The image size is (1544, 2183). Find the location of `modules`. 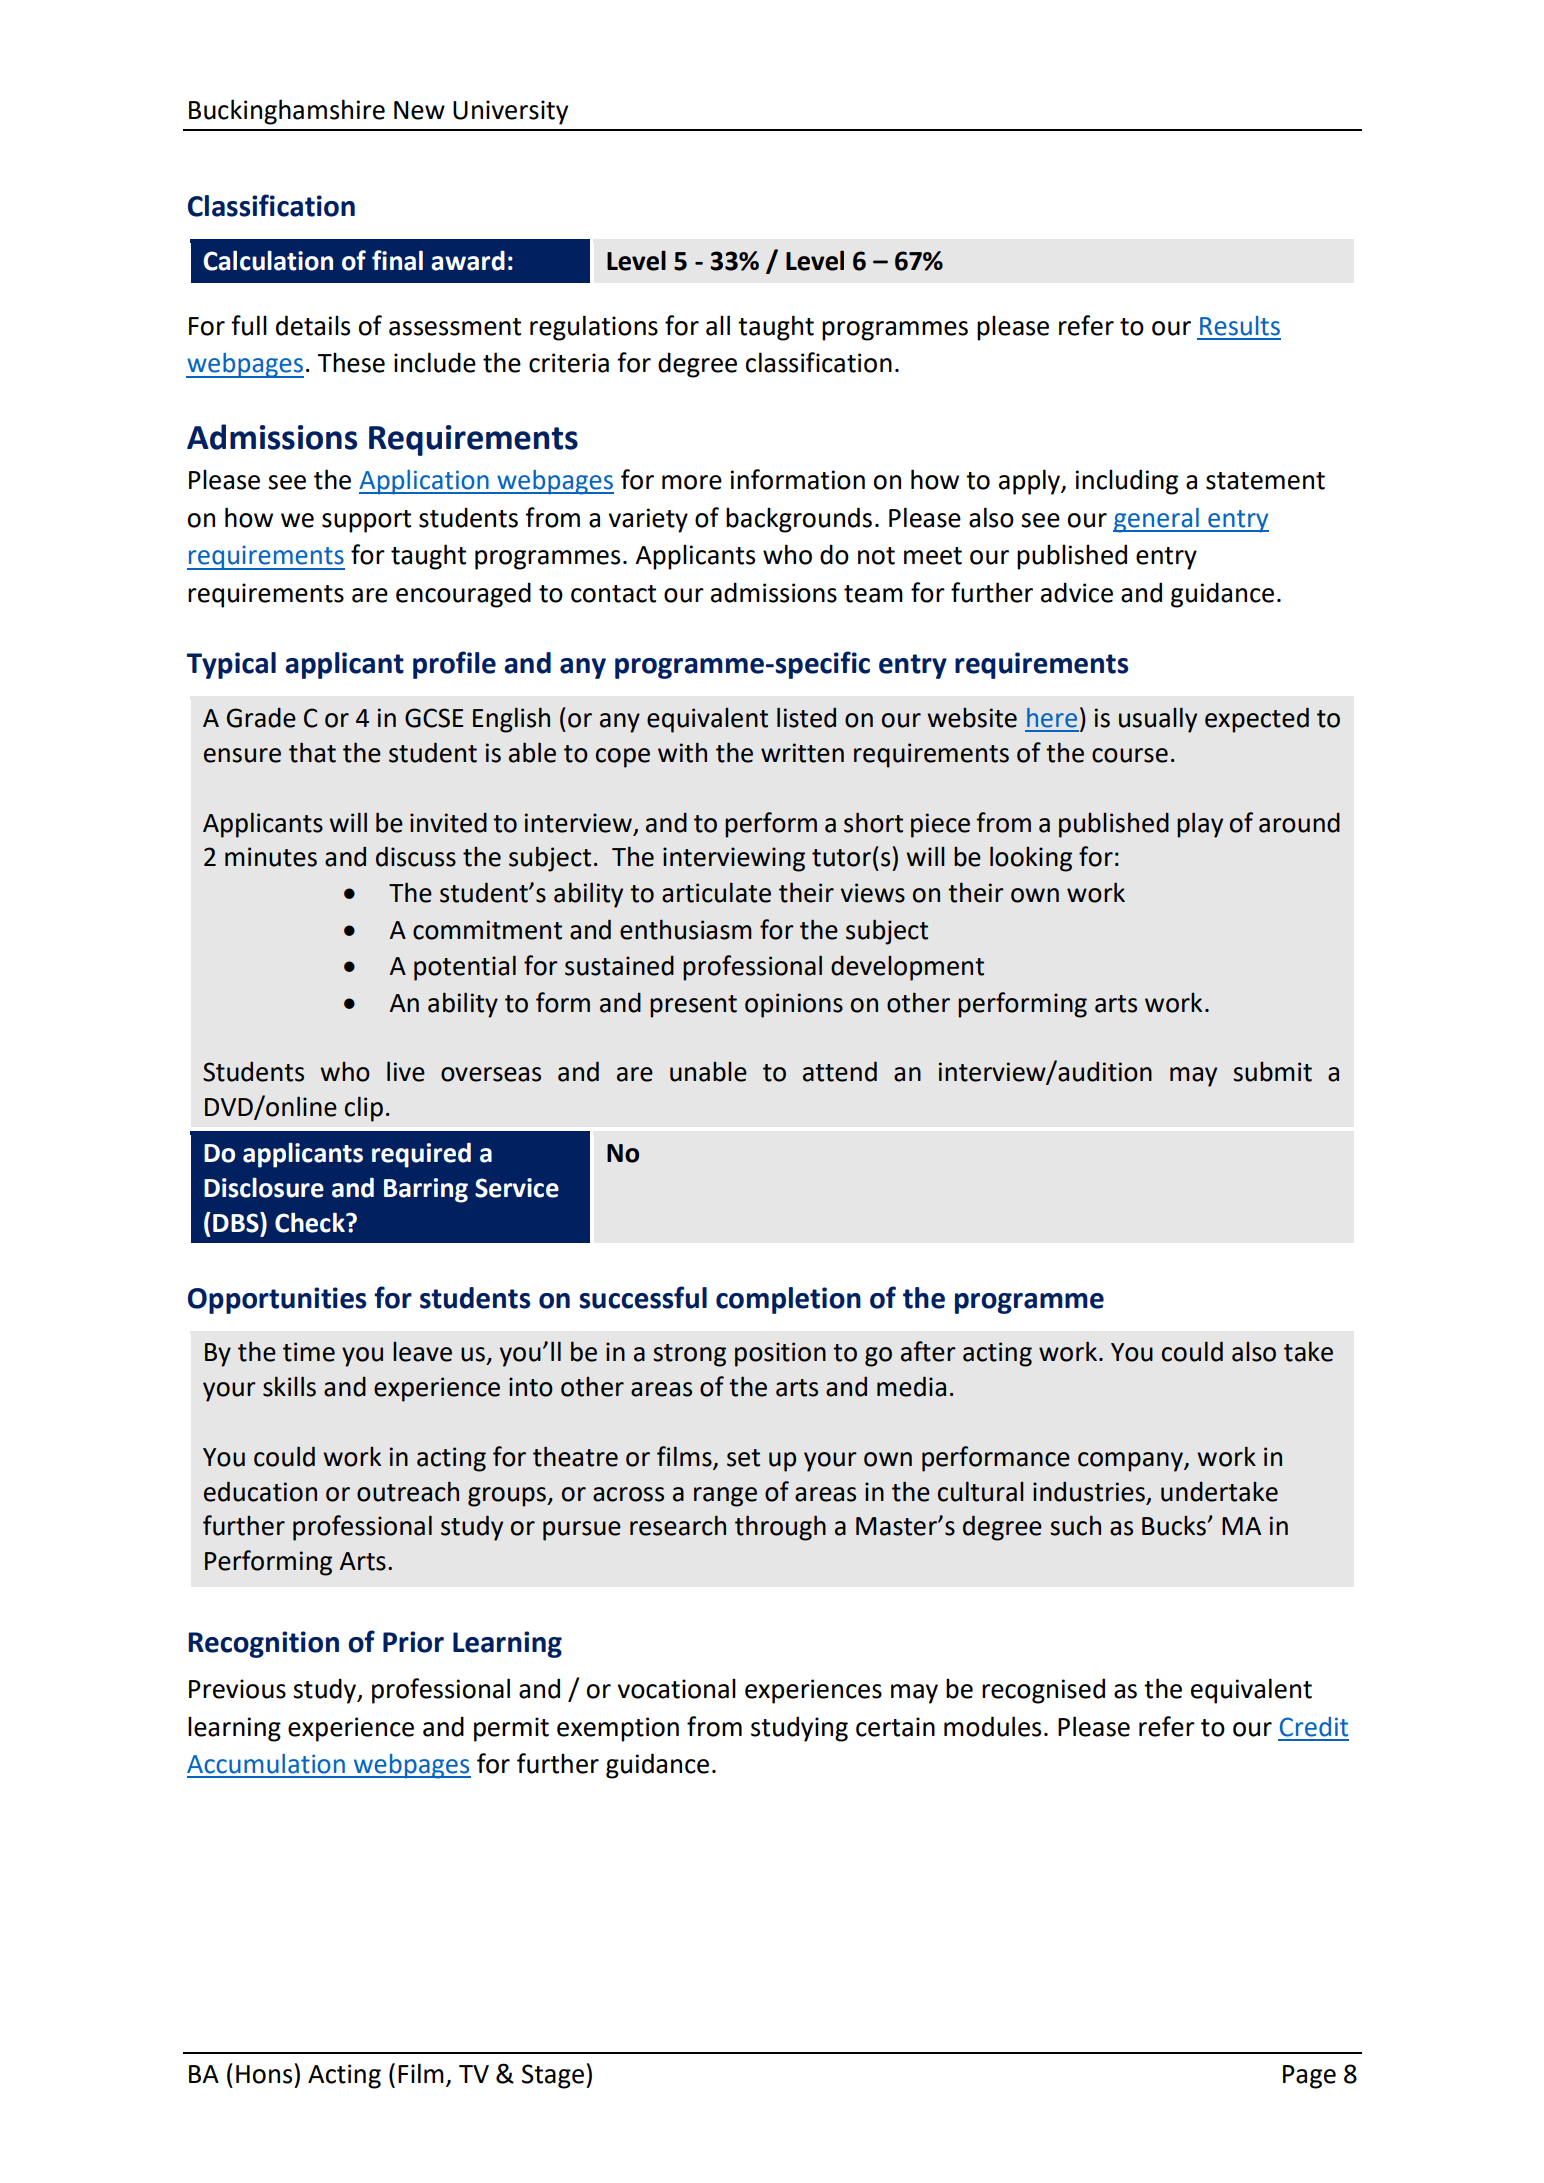

modules is located at coordinates (992, 1726).
